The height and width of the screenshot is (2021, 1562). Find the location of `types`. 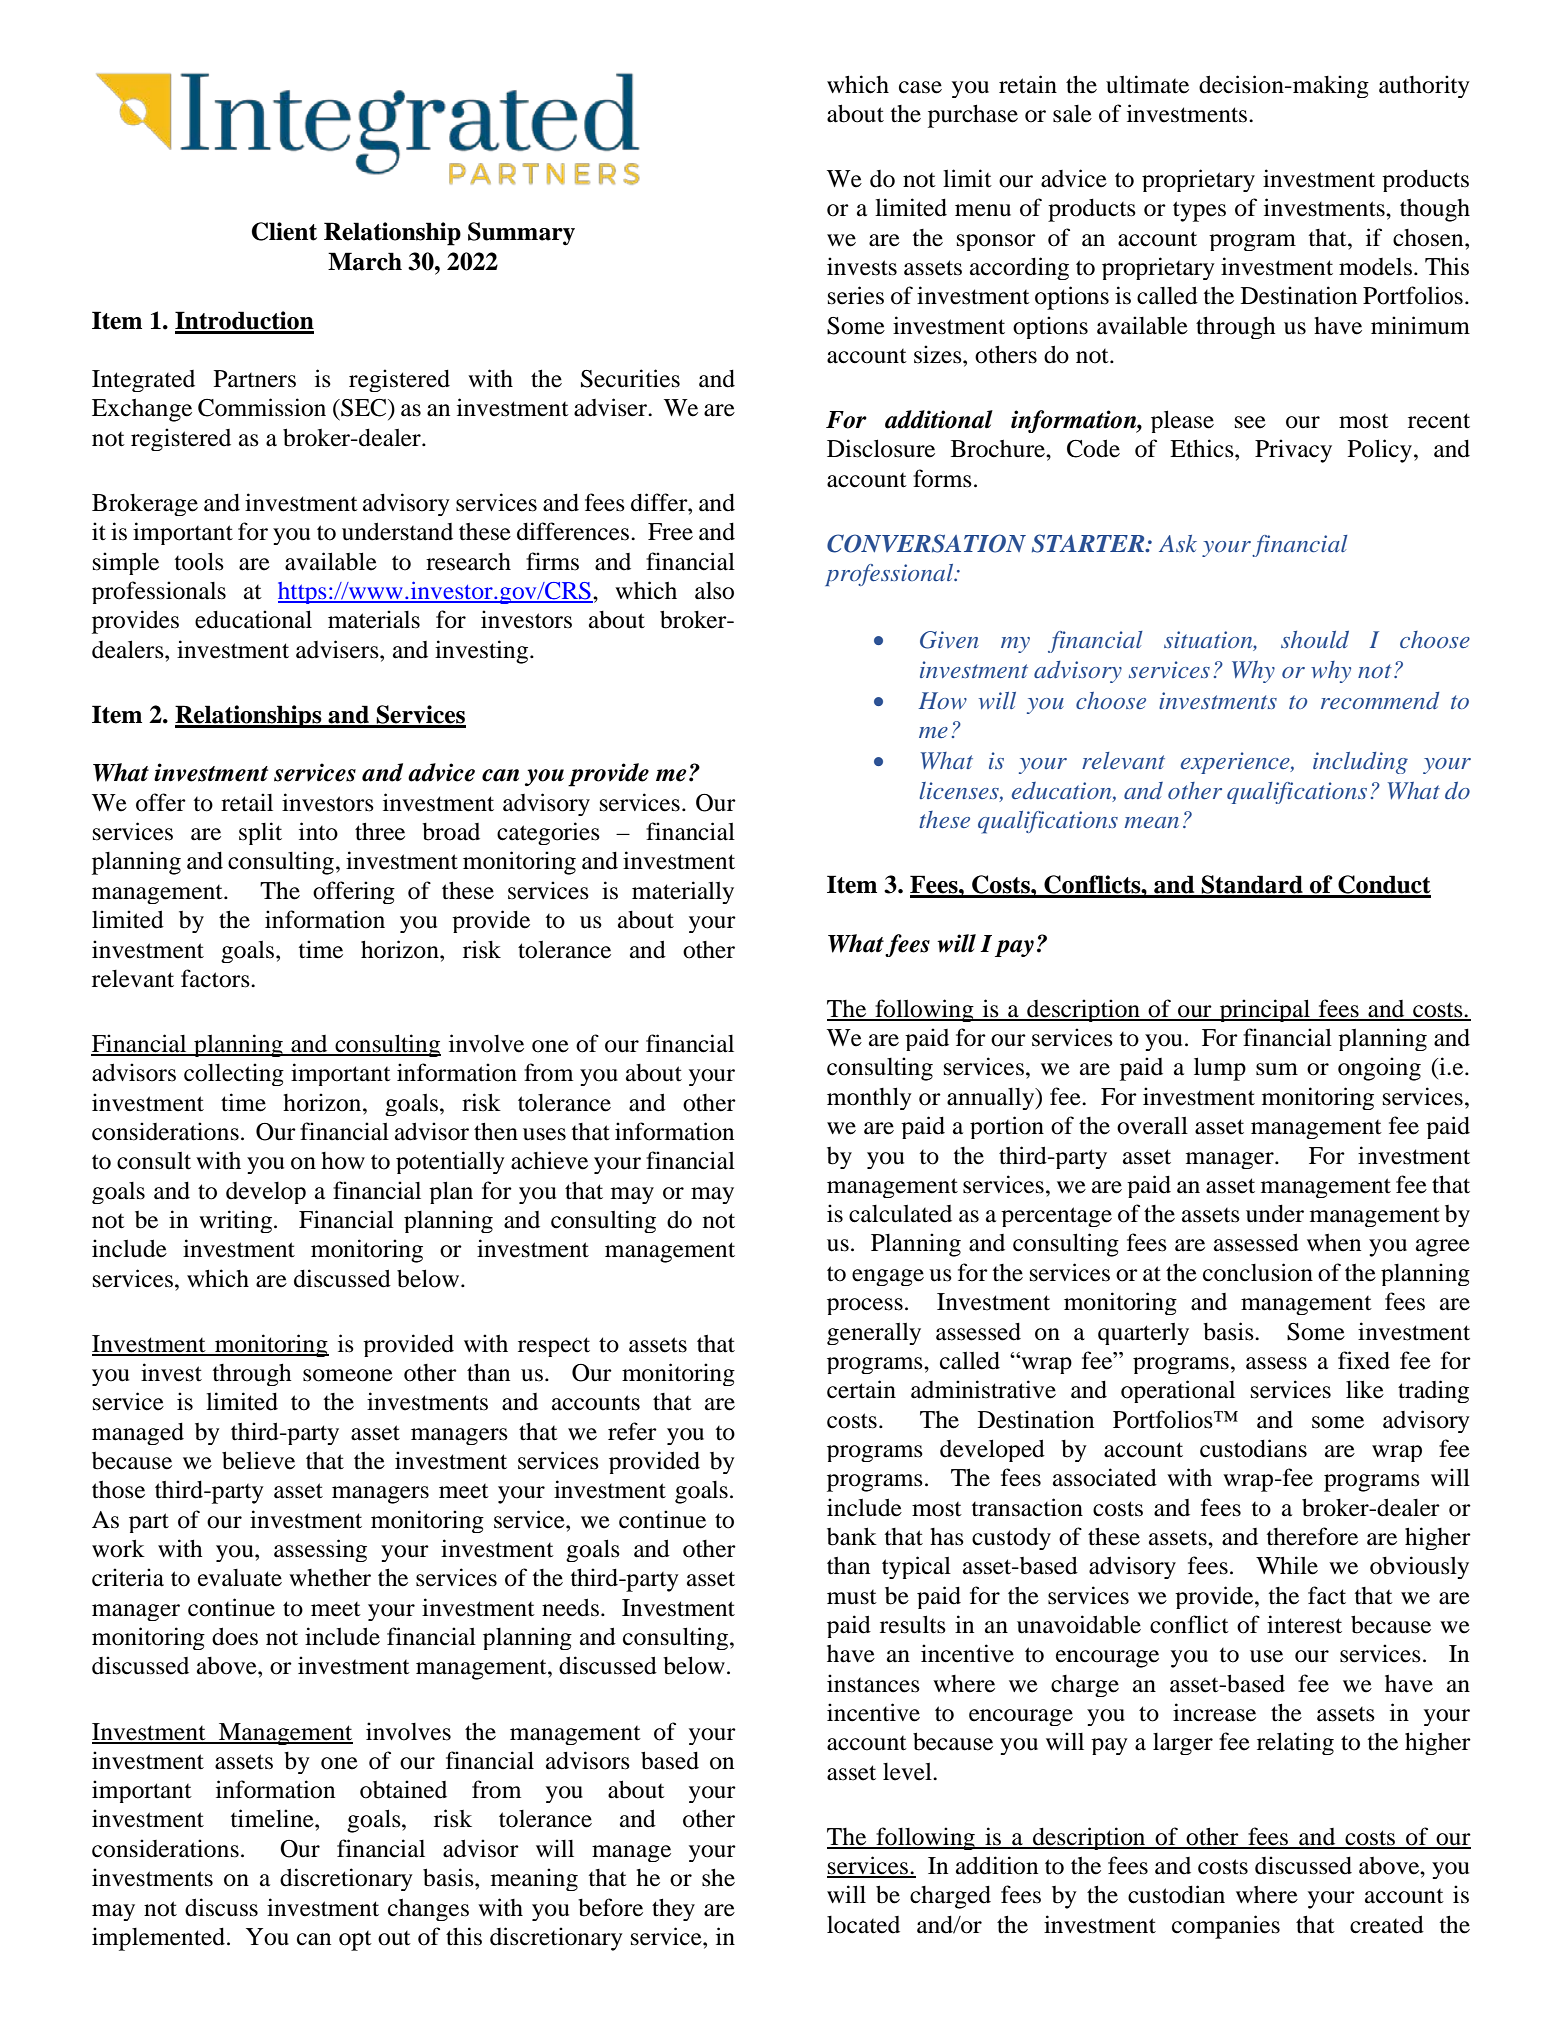

types is located at coordinates (1199, 211).
